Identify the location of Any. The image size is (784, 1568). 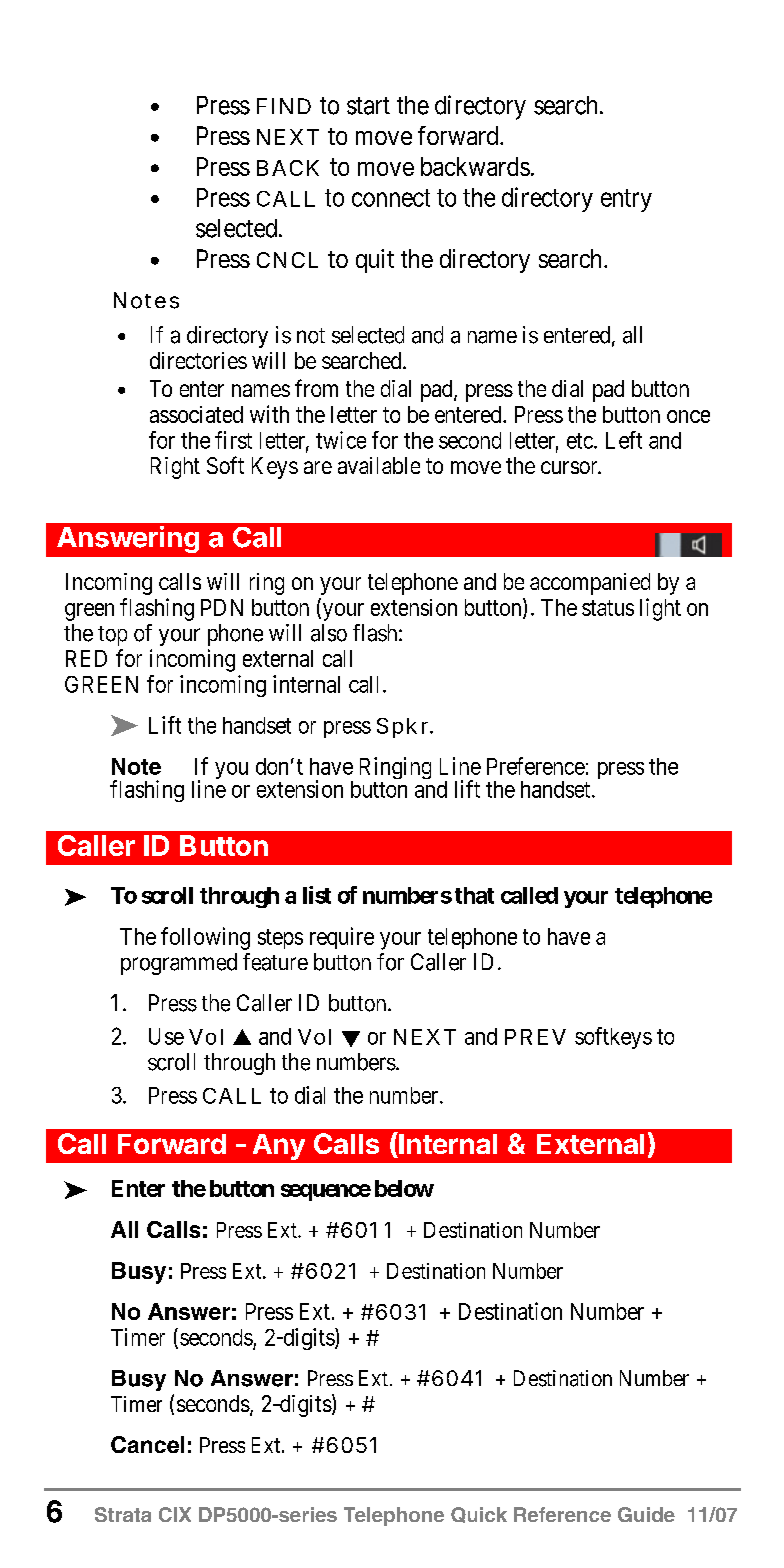
(279, 1147).
